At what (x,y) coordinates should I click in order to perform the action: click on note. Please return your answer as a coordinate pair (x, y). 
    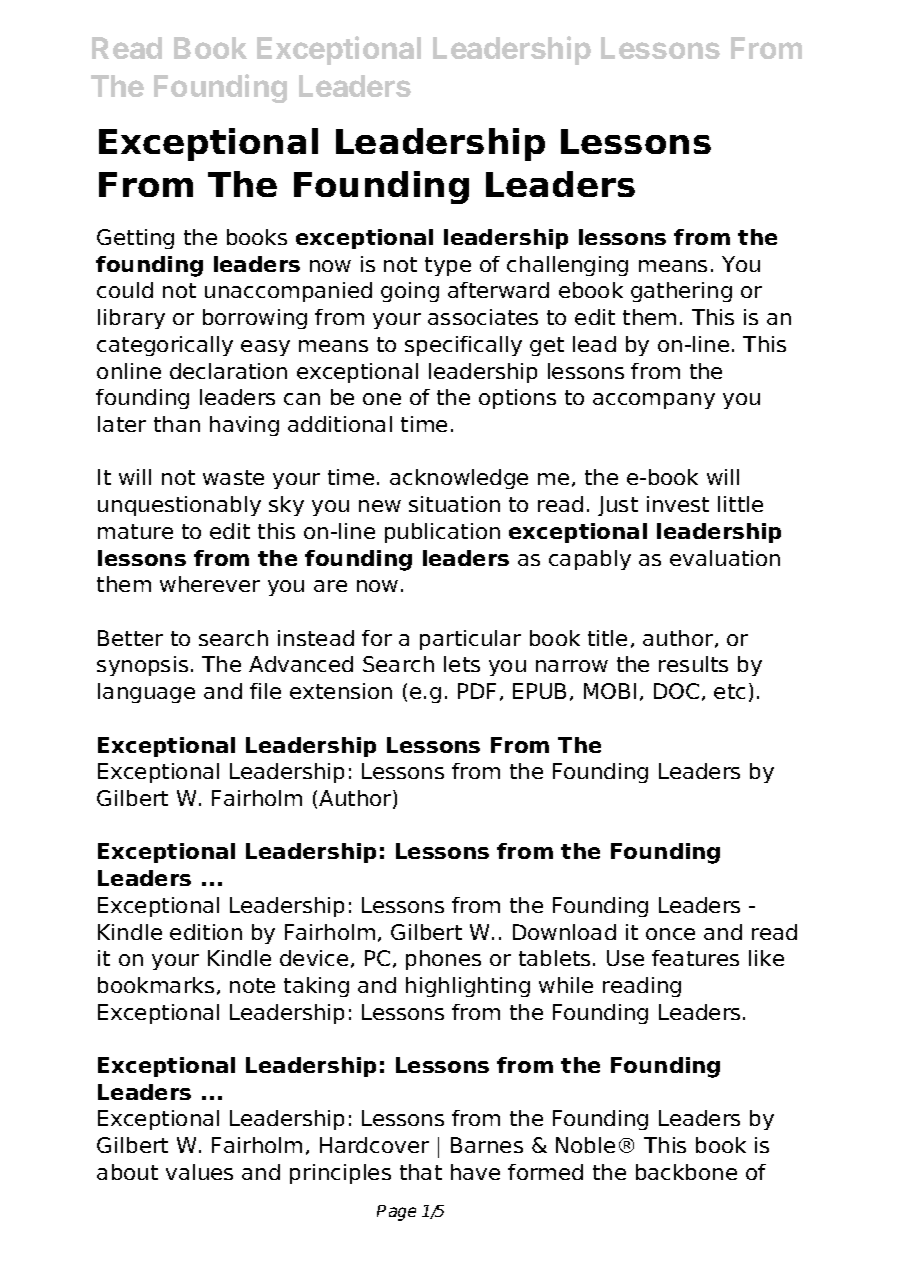
    Looking at the image, I should click on (252, 985).
